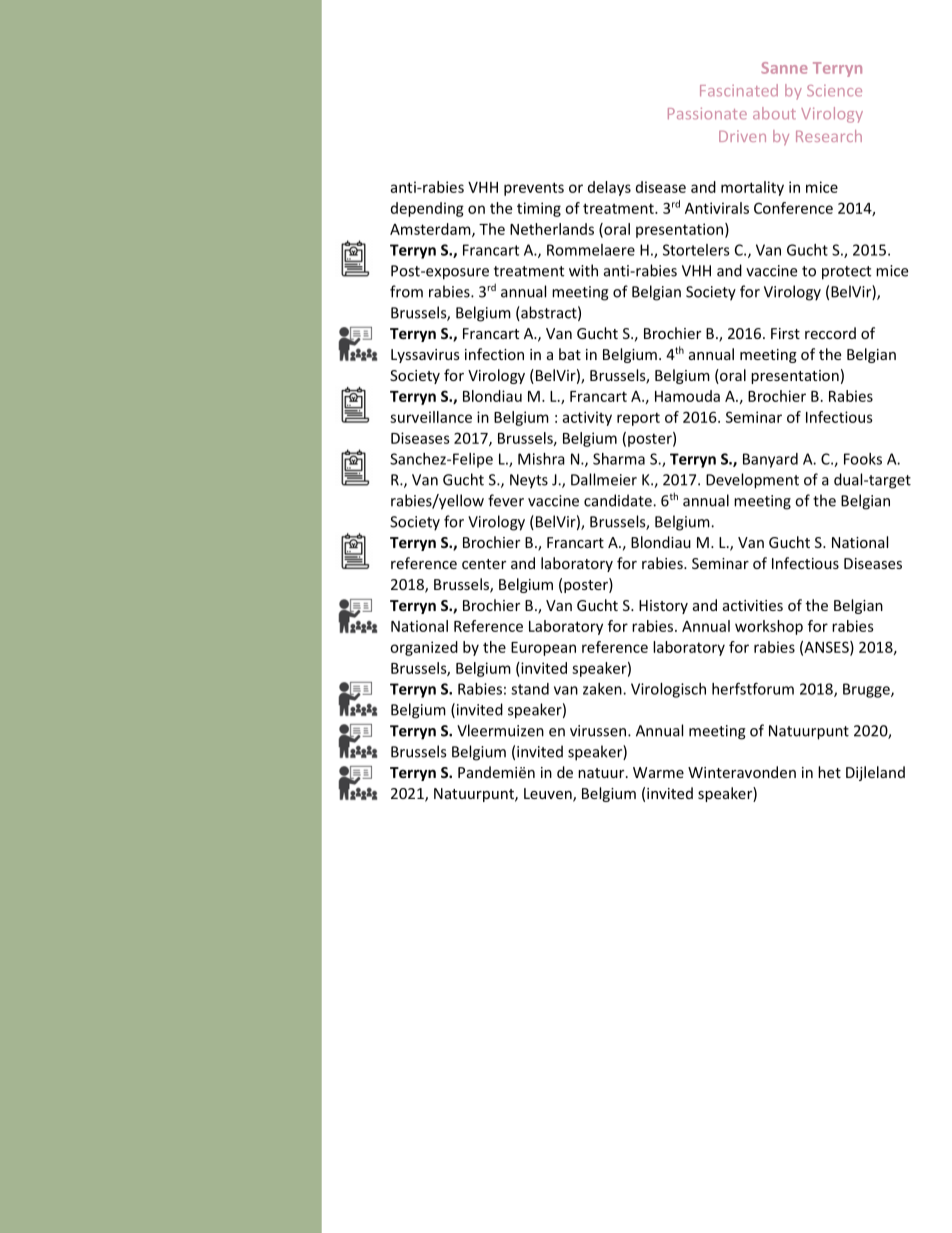 This image has width=952, height=1233. I want to click on Amsterdam, so click(431, 230).
